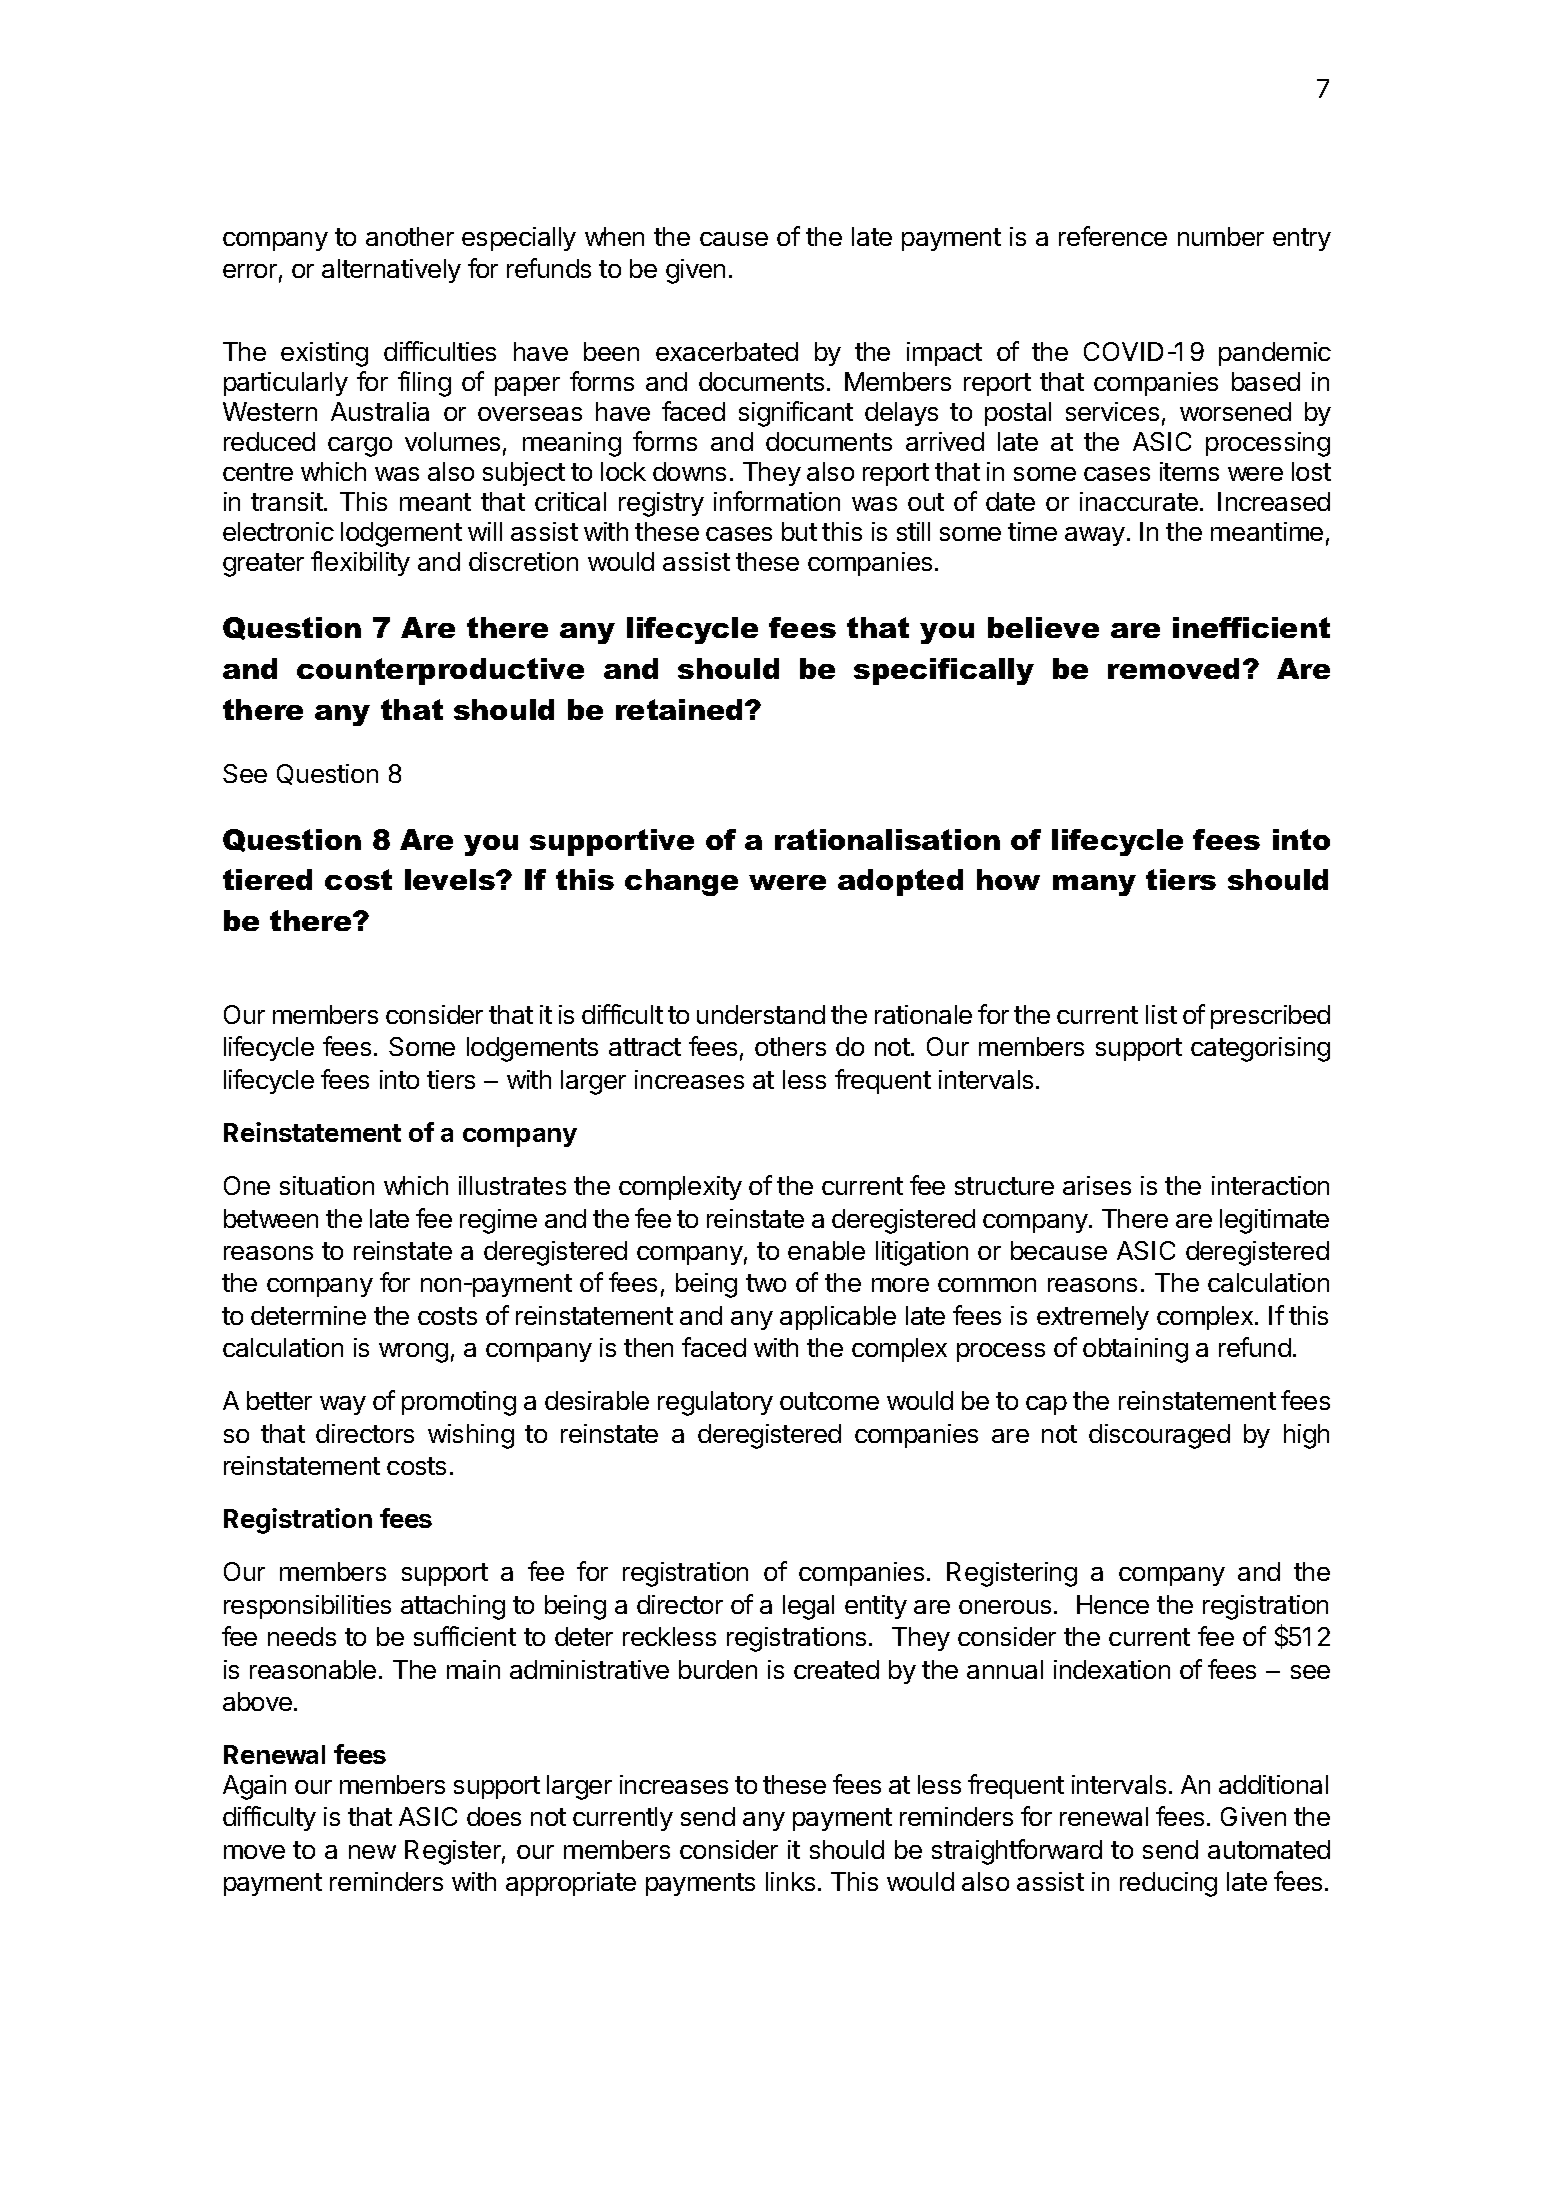  I want to click on exacerbated, so click(727, 351).
